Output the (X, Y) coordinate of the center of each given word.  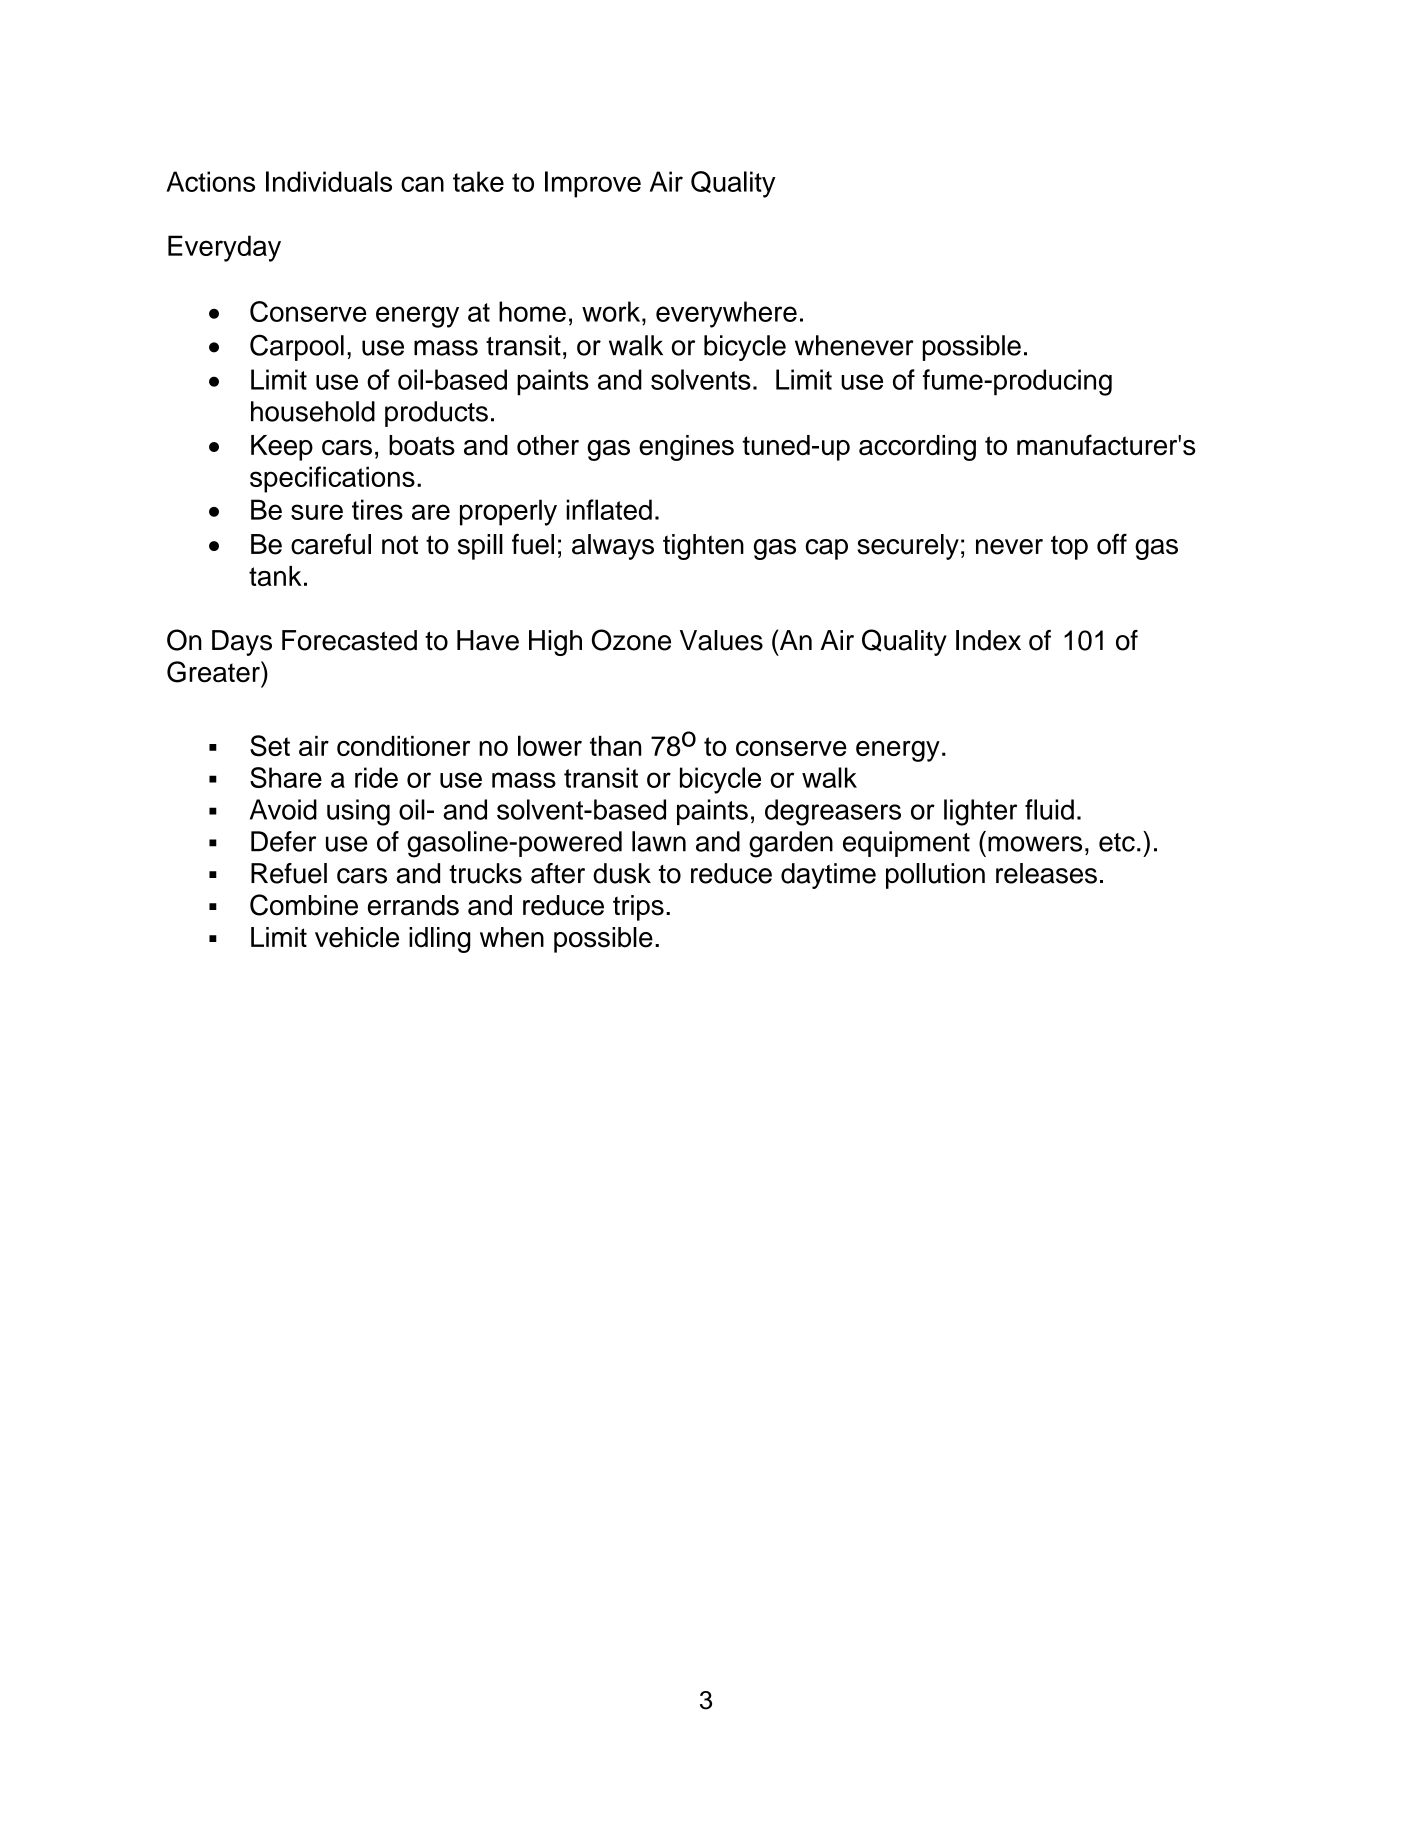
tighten (703, 547)
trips (638, 908)
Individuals (329, 181)
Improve (593, 184)
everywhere (726, 314)
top (1069, 548)
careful (331, 544)
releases (1046, 873)
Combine (304, 905)
